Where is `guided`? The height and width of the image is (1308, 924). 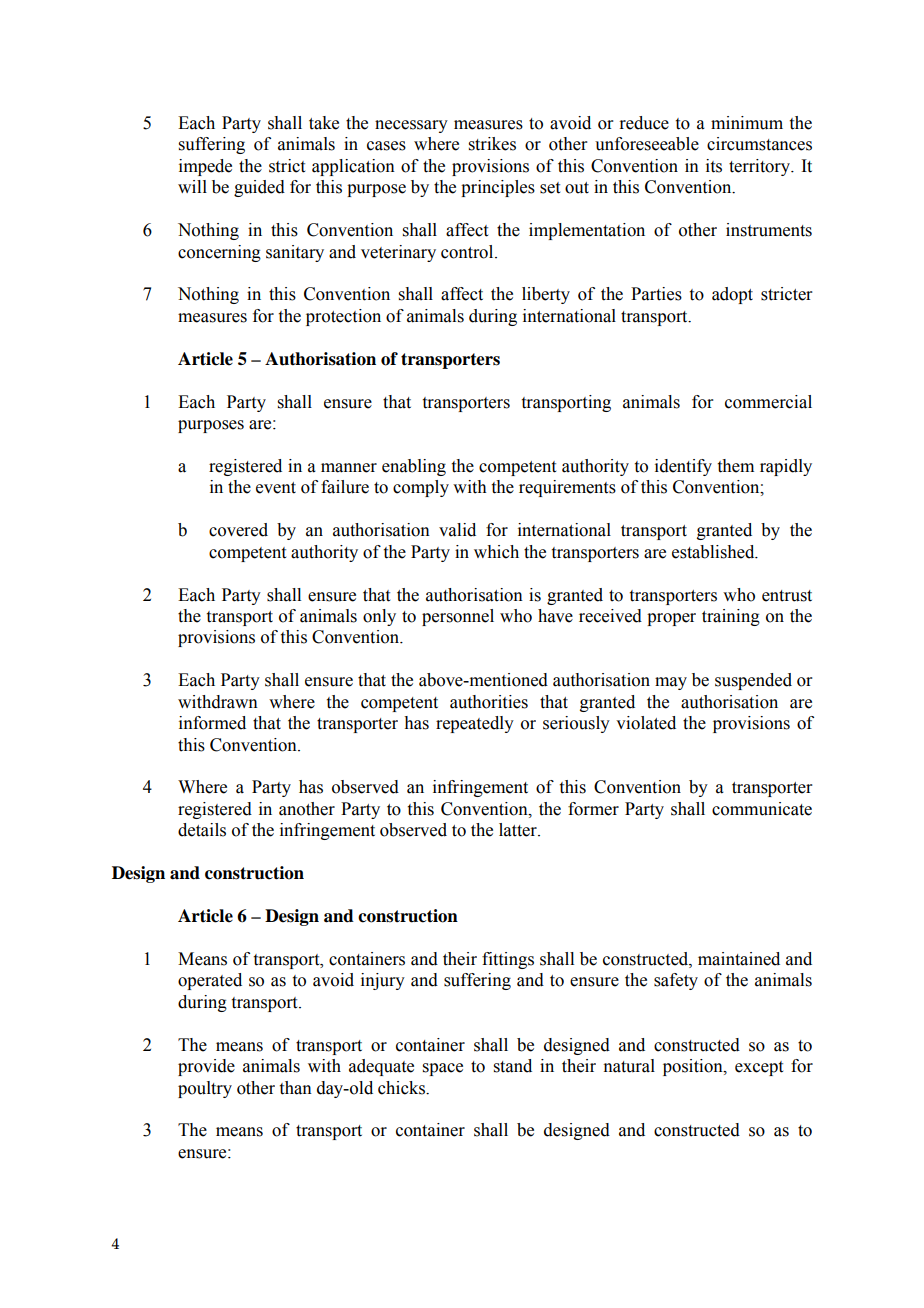
guided is located at coordinates (259, 188).
